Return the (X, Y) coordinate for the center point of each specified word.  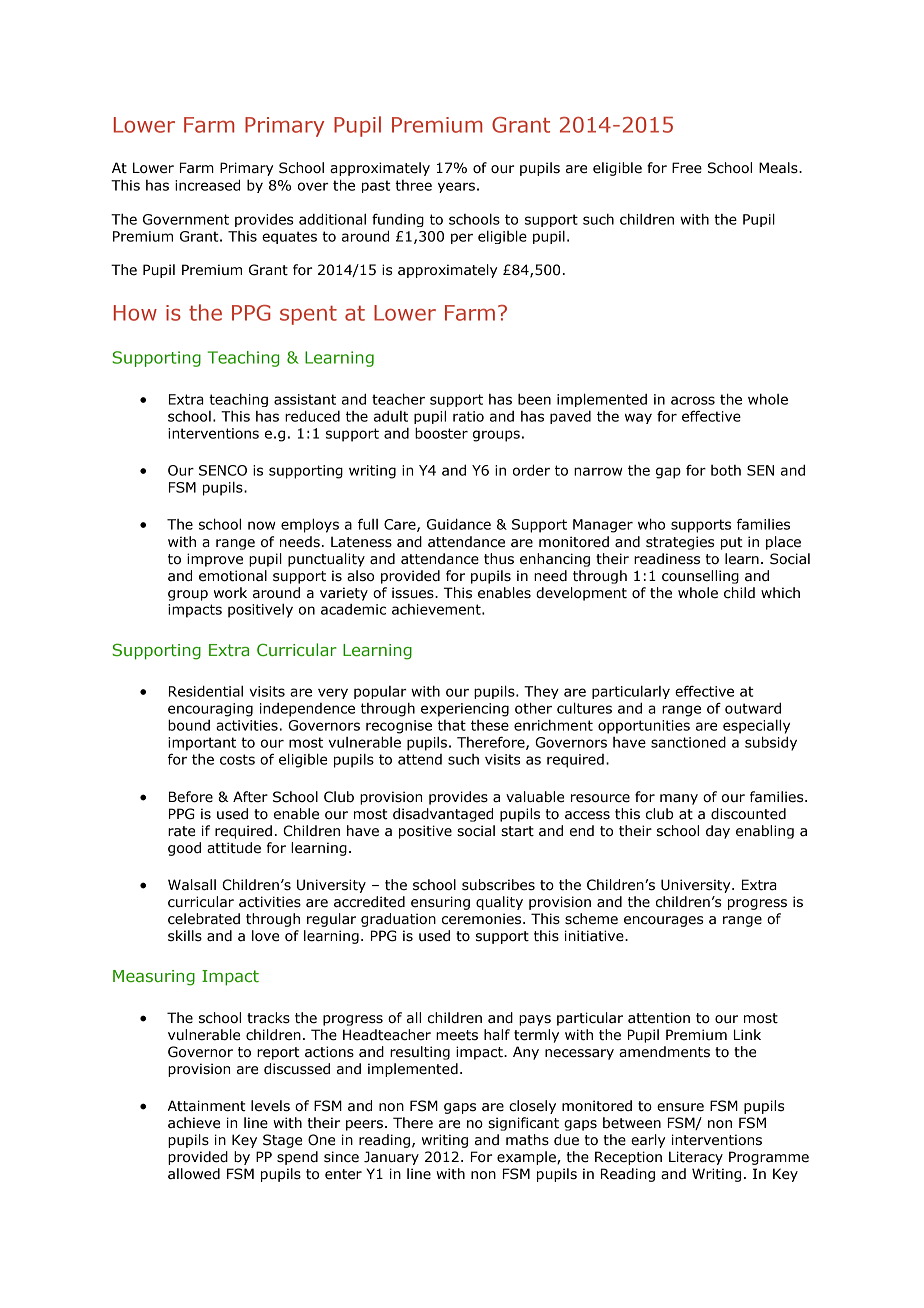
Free (687, 168)
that (452, 725)
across (693, 400)
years (456, 187)
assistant (305, 399)
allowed (194, 1174)
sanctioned (688, 742)
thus (499, 559)
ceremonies (483, 919)
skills (185, 936)
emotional (233, 576)
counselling (700, 577)
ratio (468, 416)
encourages (663, 921)
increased (207, 185)
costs (237, 759)
